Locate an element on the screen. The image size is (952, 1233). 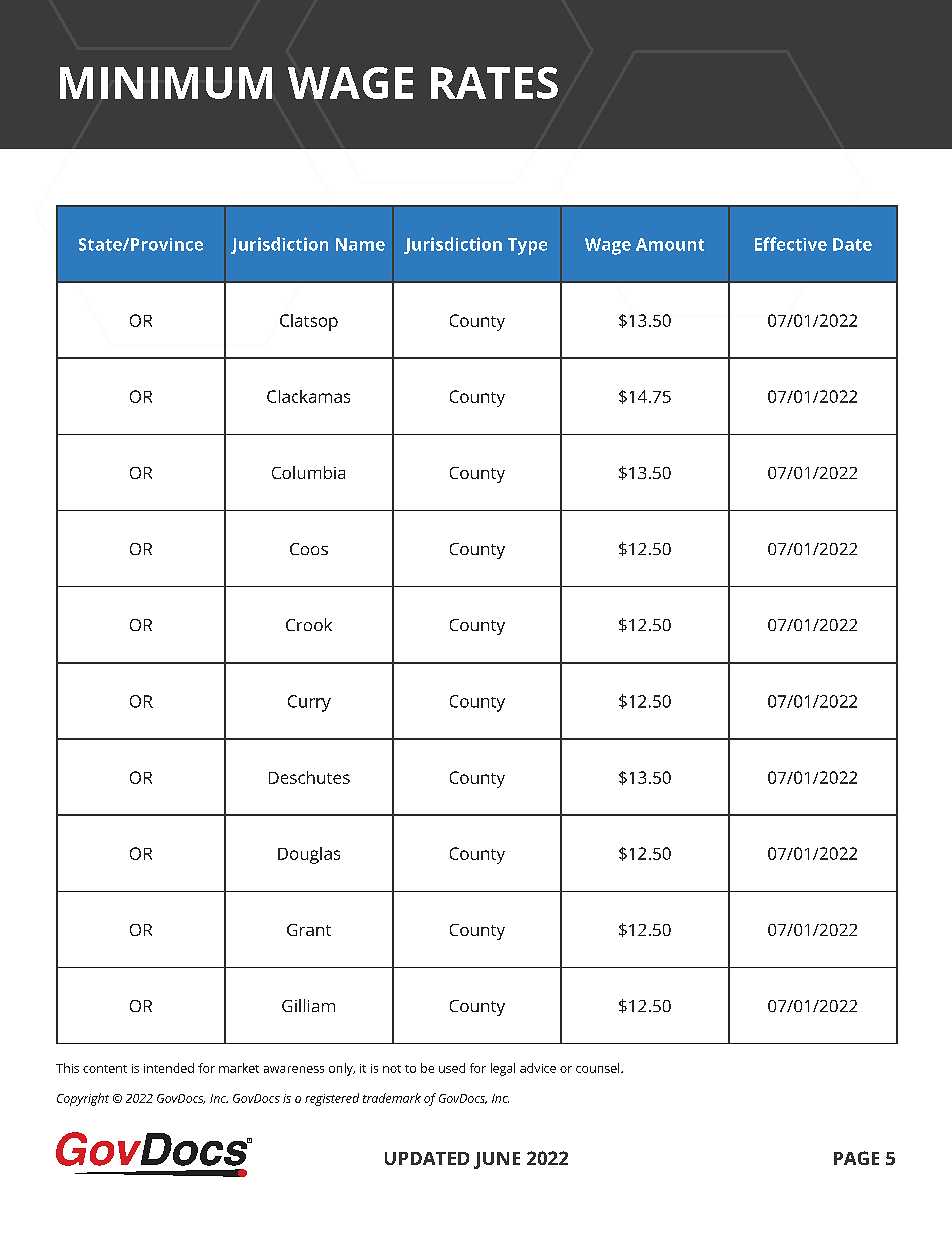
Effective is located at coordinates (791, 244).
